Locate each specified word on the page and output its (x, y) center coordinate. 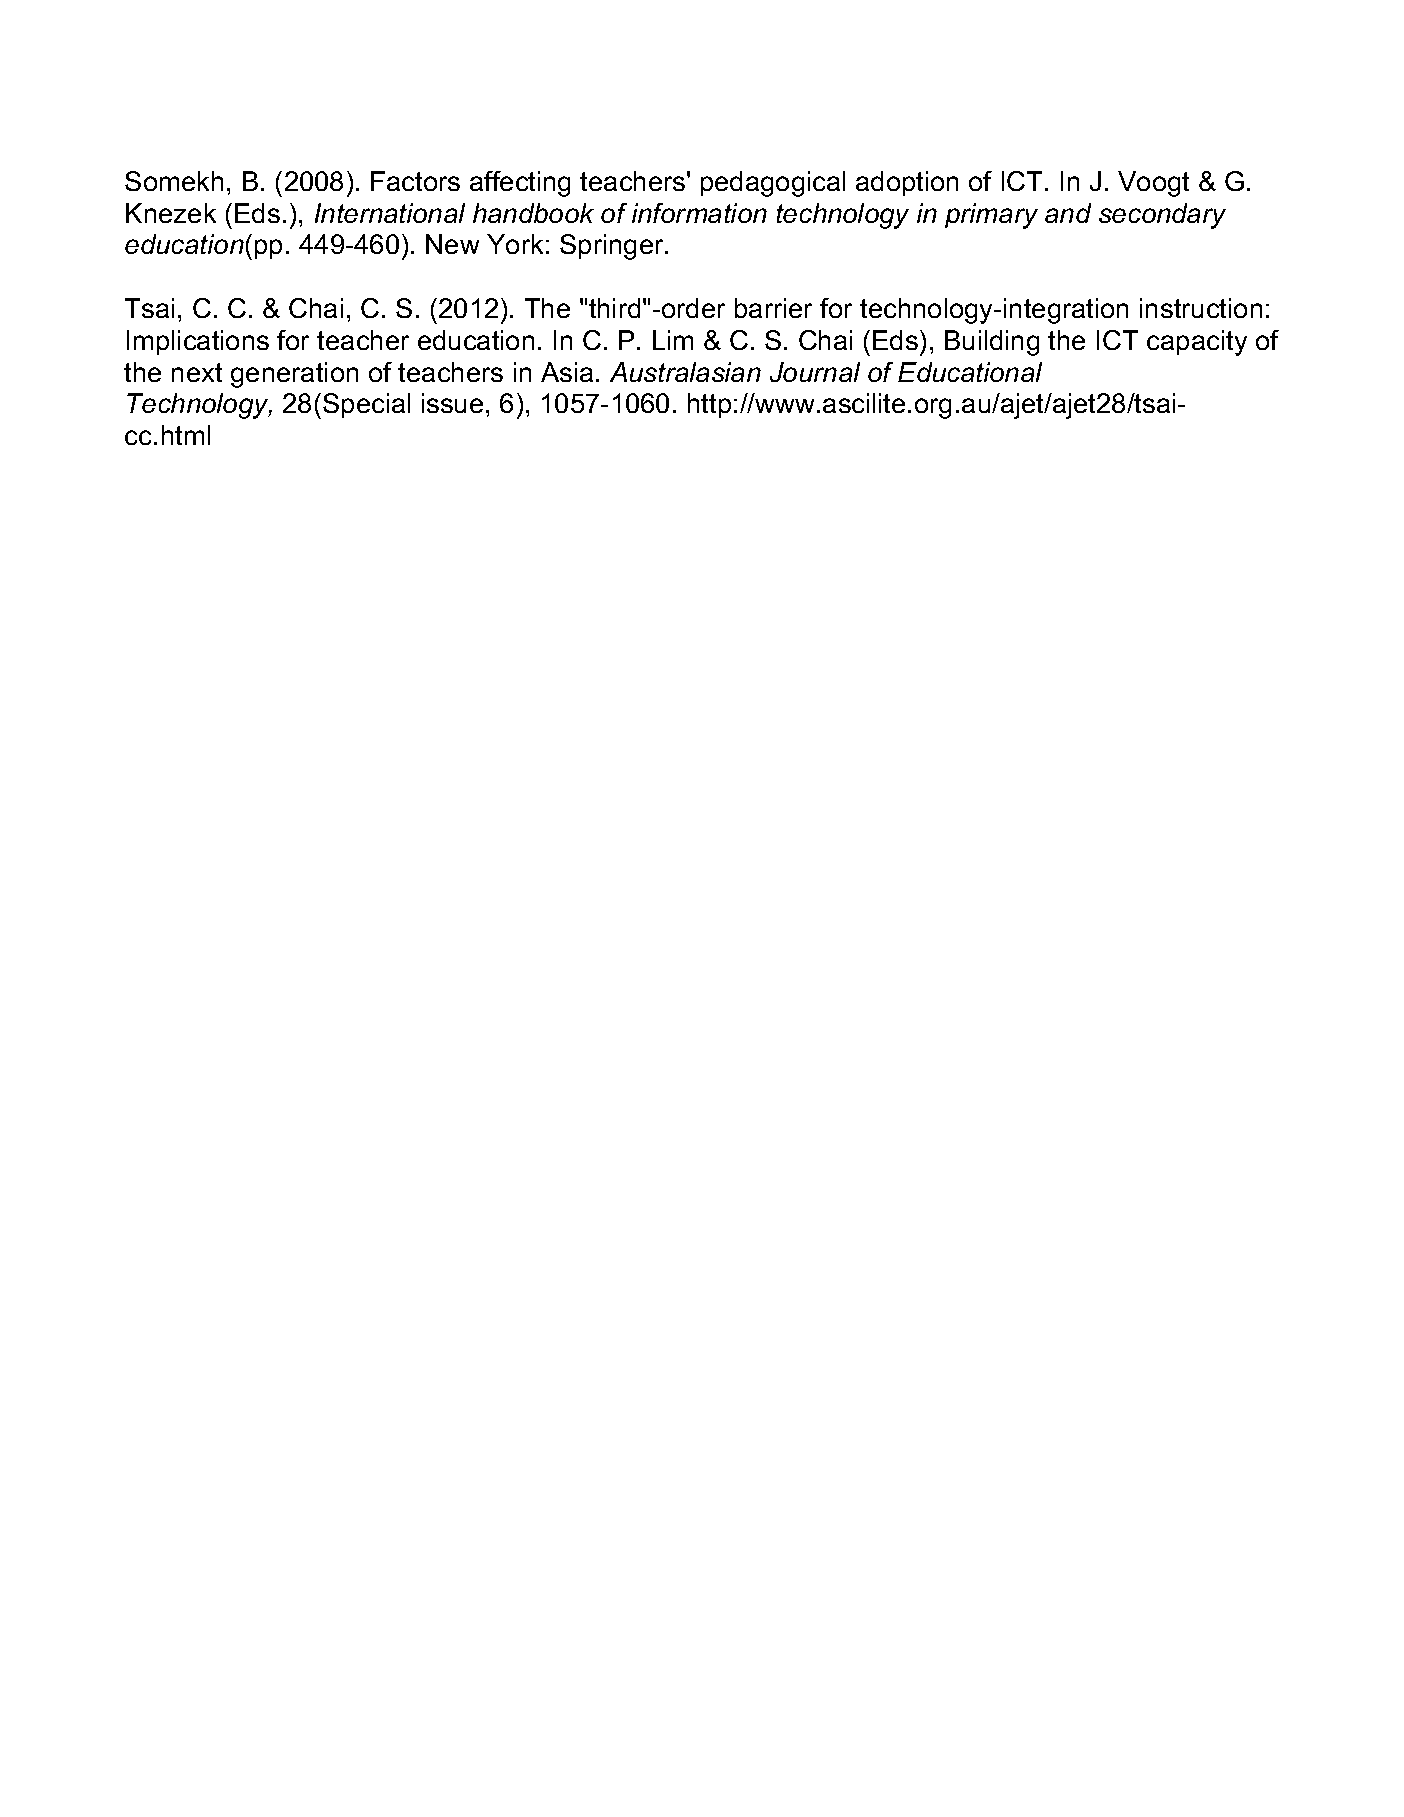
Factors (415, 181)
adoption (907, 183)
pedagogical (773, 184)
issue (452, 403)
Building (992, 343)
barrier (773, 308)
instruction (1201, 308)
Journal (815, 372)
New (452, 244)
